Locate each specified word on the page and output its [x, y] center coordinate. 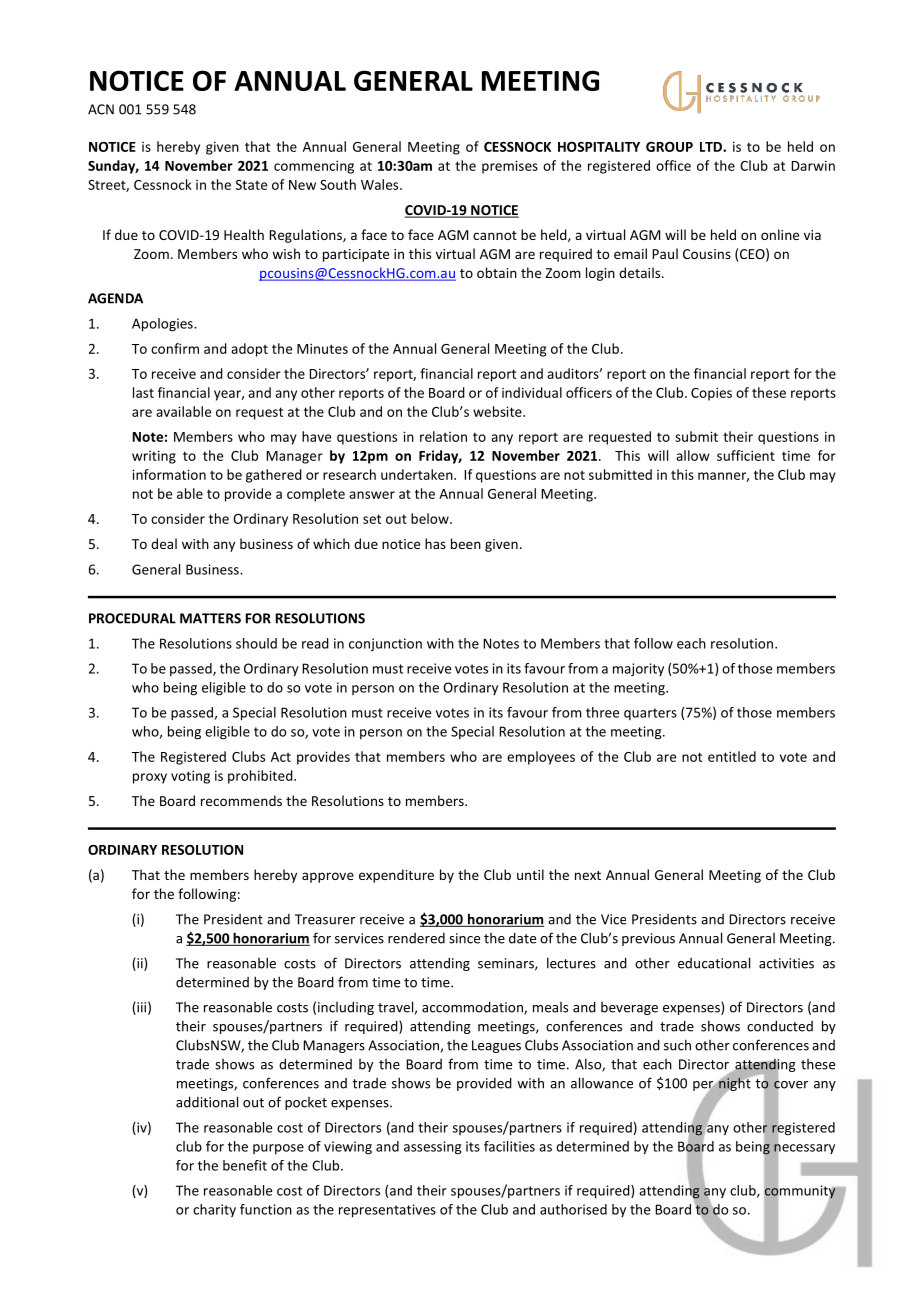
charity [214, 1210]
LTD [712, 147]
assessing [432, 1148]
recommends [241, 800]
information [169, 474]
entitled [732, 756]
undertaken [418, 474]
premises [510, 167]
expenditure [396, 876]
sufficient [746, 455]
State [251, 185]
